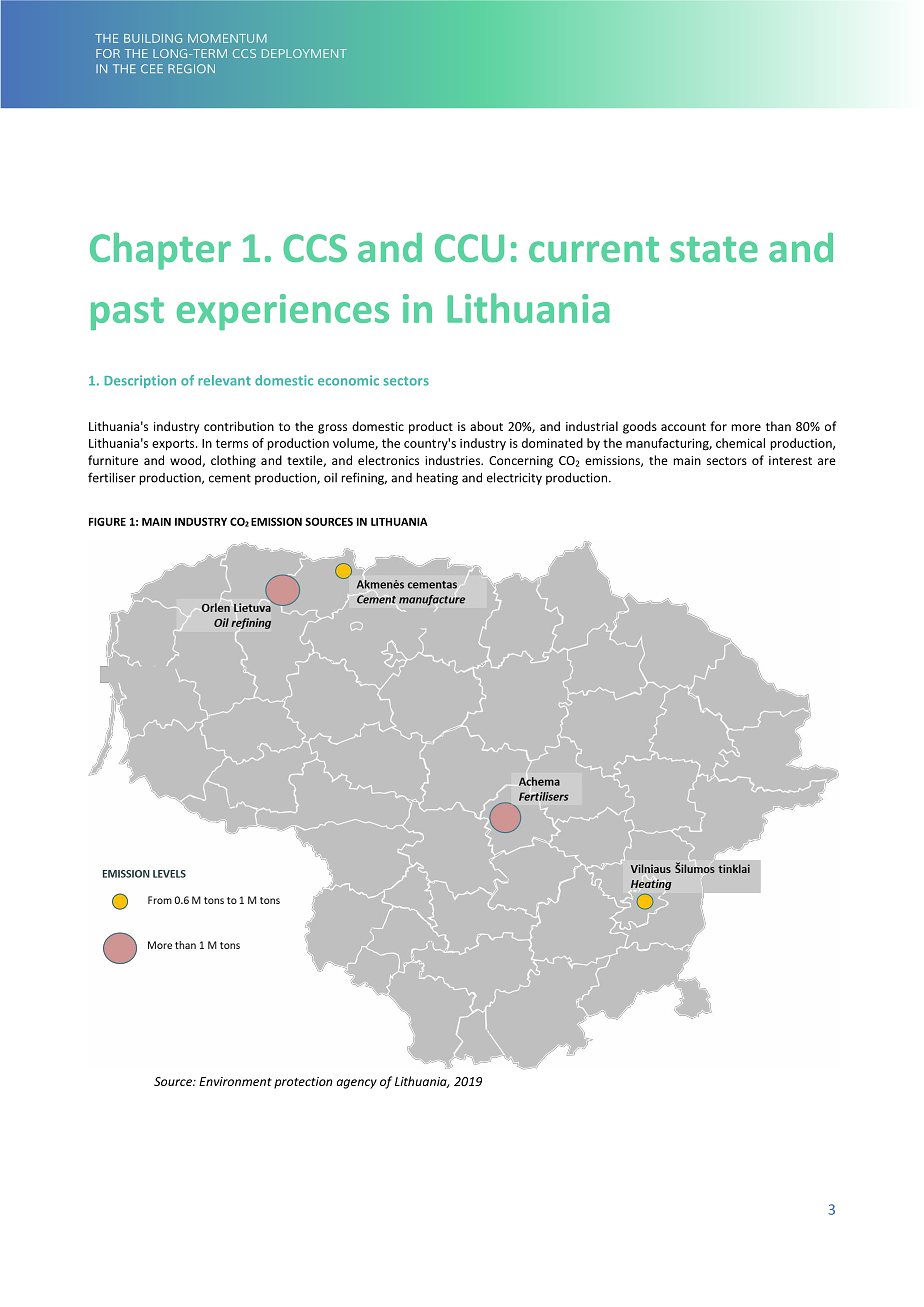 The image size is (924, 1307). I want to click on protection, so click(303, 1083).
